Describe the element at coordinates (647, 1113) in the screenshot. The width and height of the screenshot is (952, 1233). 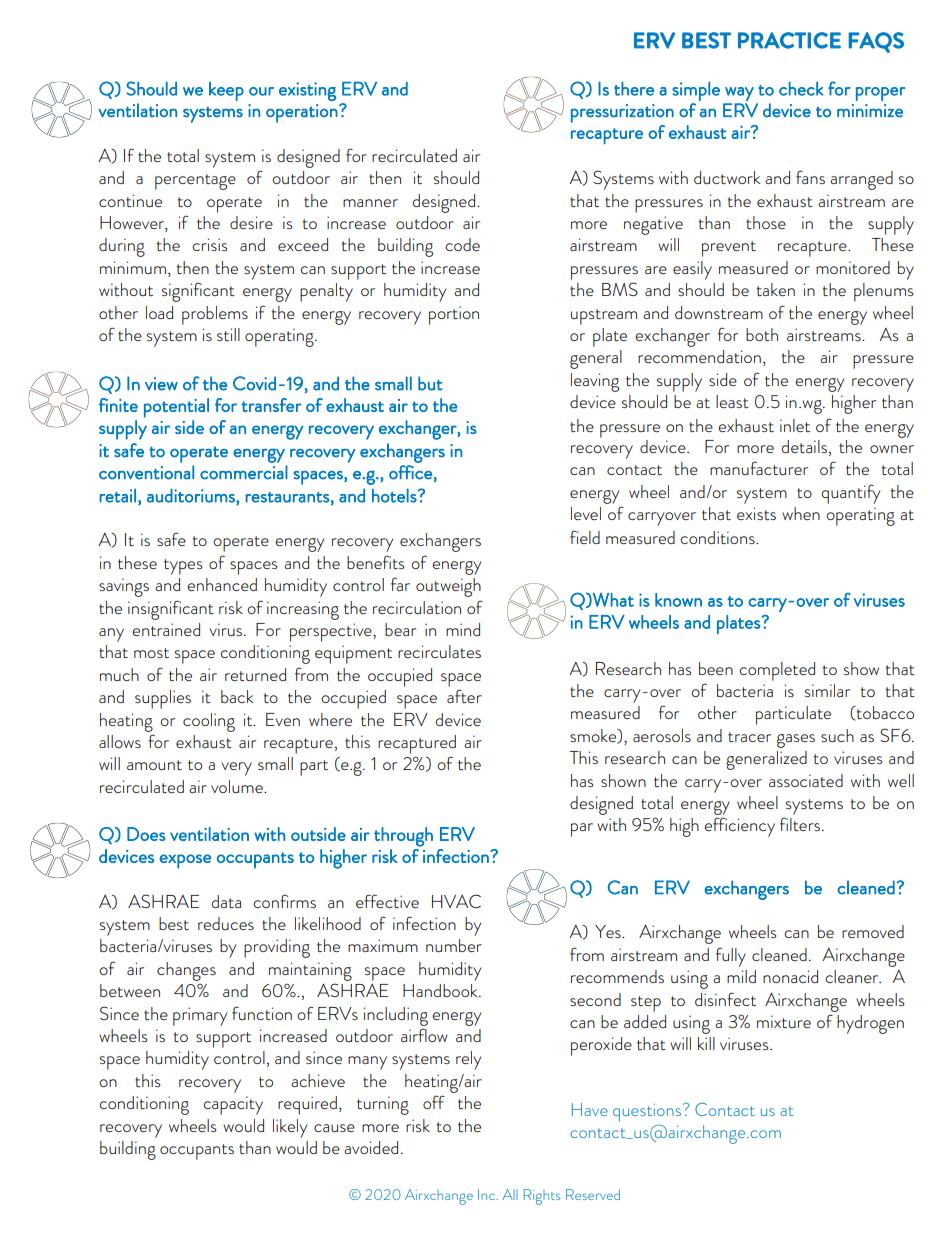
I see `questions` at that location.
